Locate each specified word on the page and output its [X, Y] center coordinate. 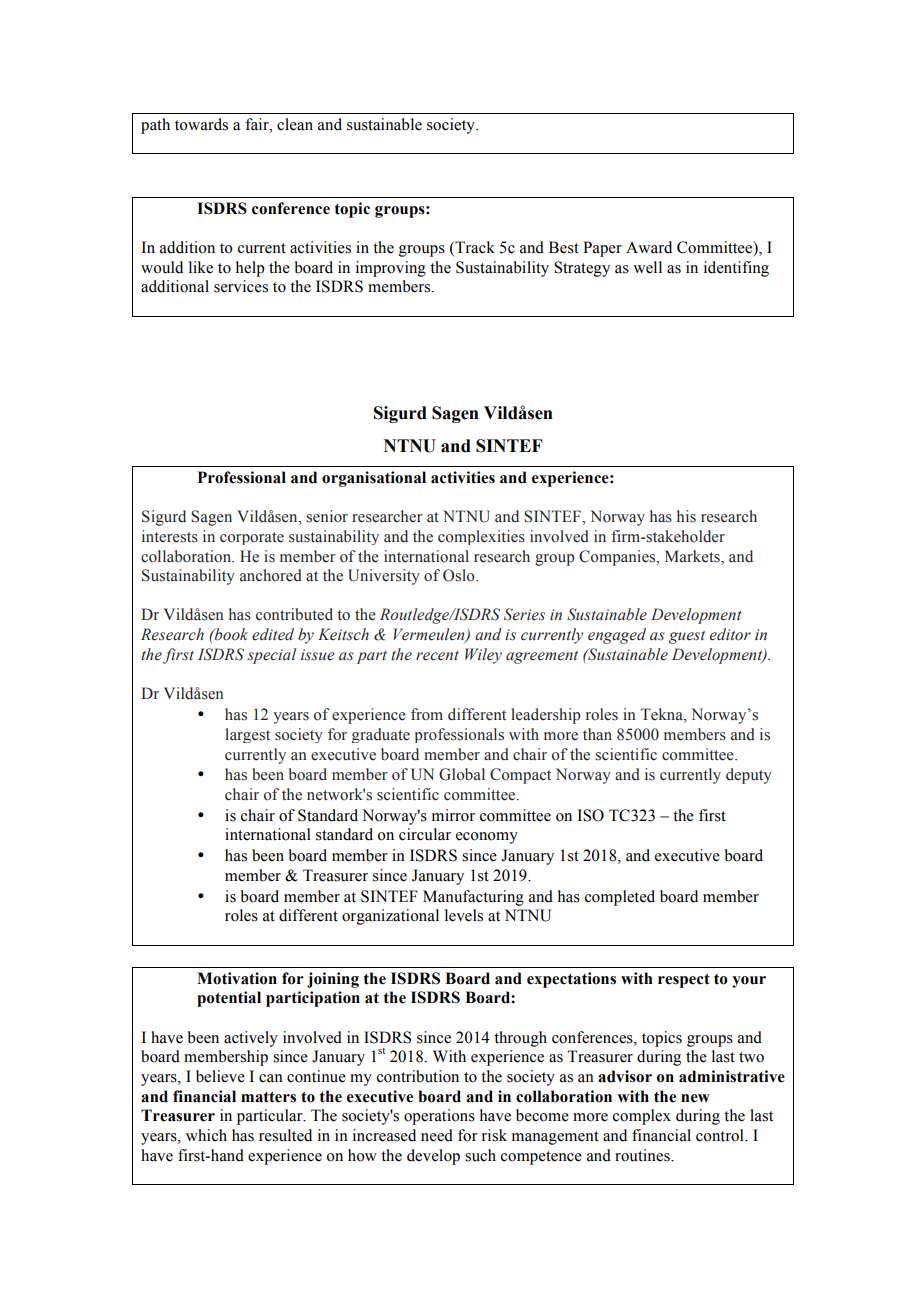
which [206, 1135]
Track [474, 247]
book [230, 634]
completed [620, 898]
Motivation [237, 978]
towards [201, 124]
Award [649, 247]
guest [687, 637]
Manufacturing [473, 898]
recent [437, 656]
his [686, 516]
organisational [374, 479]
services [241, 286]
